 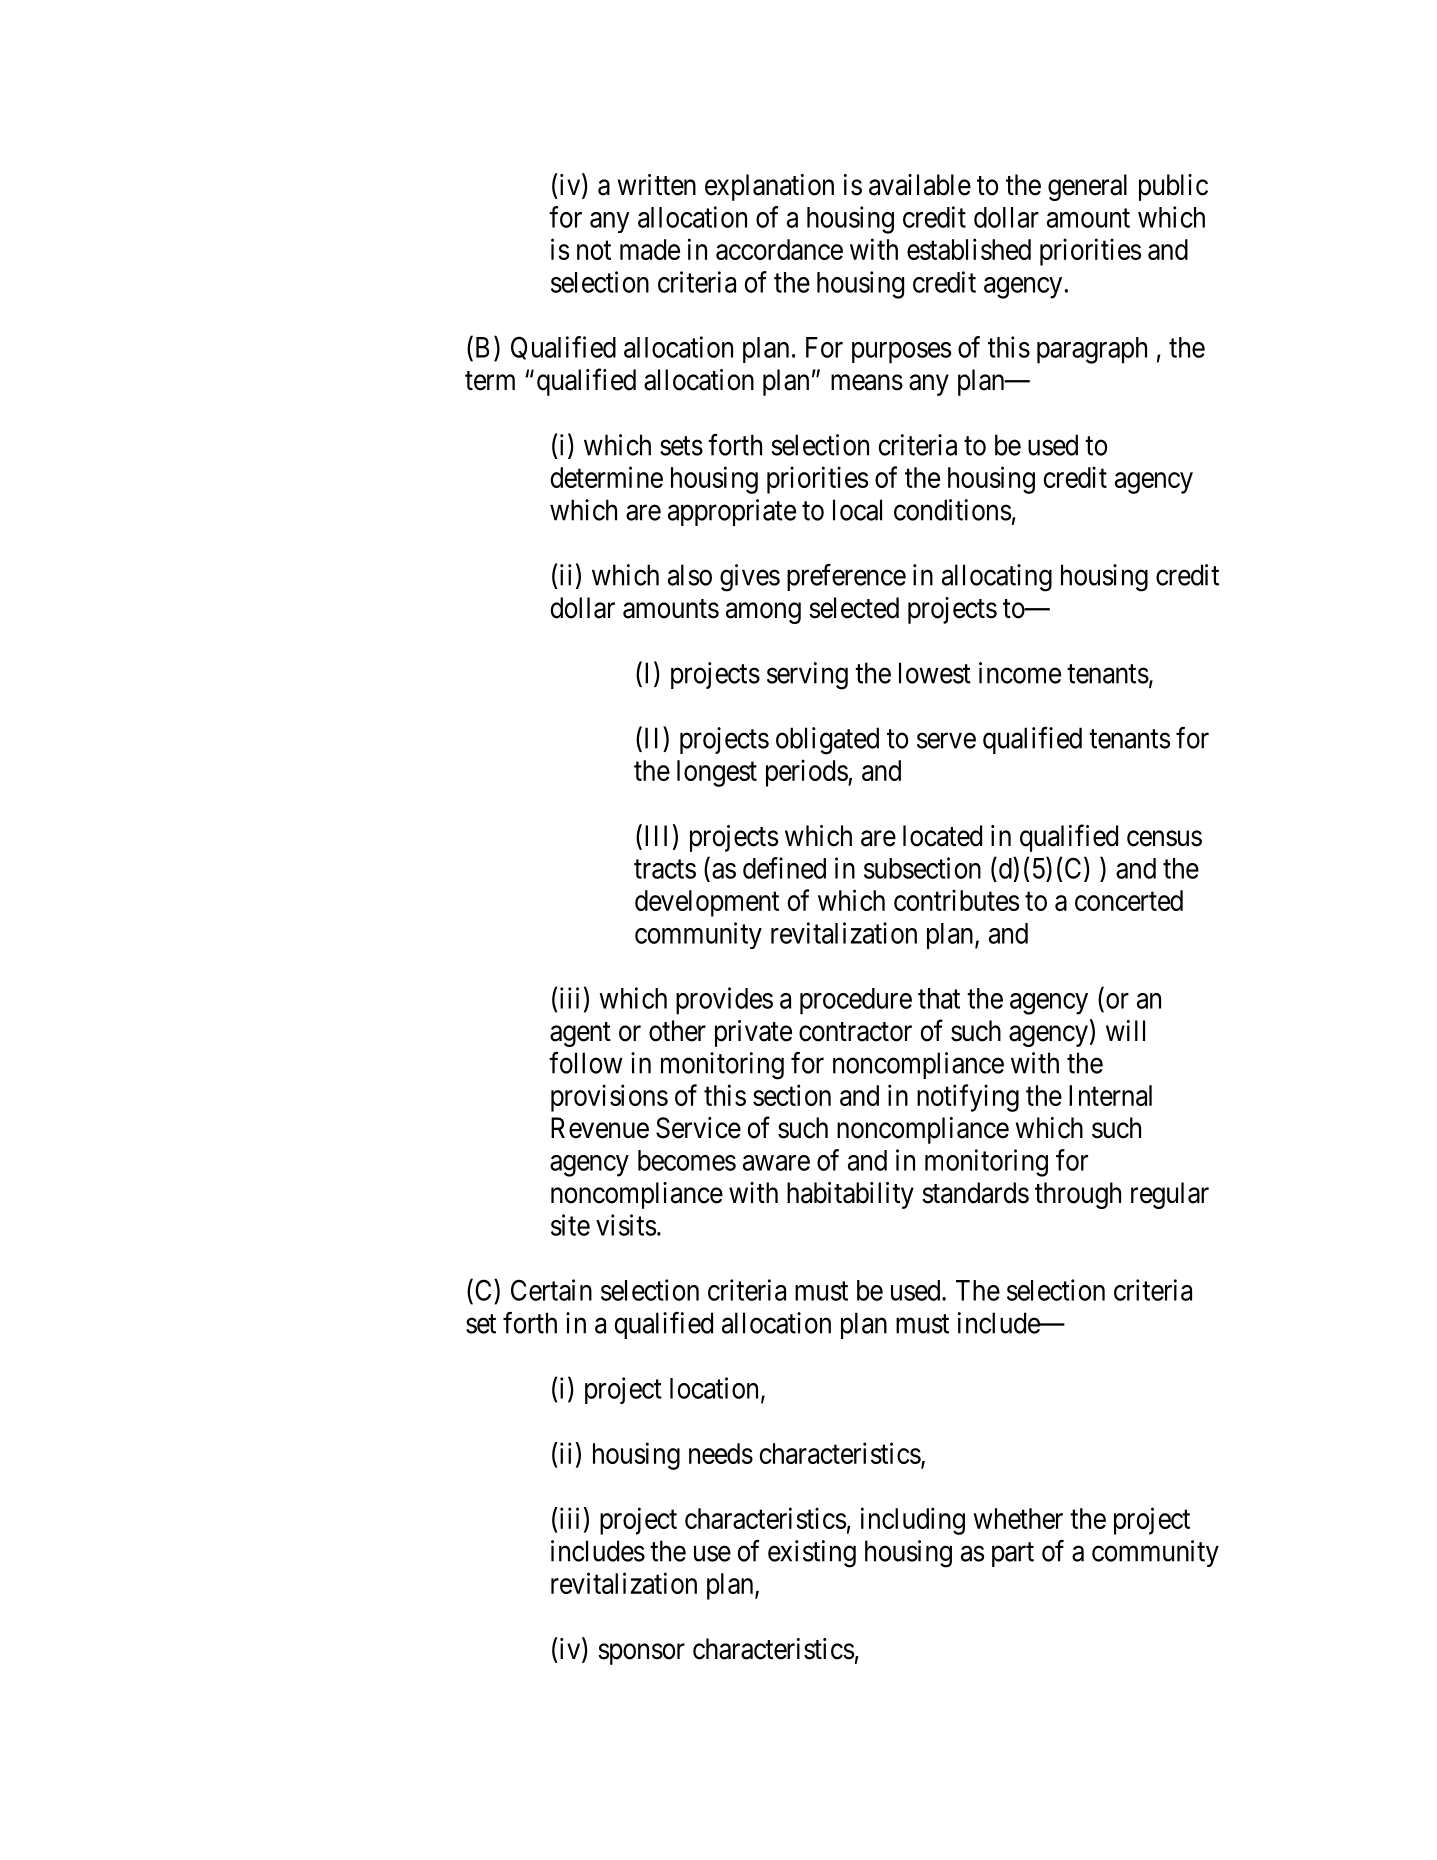 What do you see at coordinates (1078, 1195) in the page?
I see `through` at bounding box center [1078, 1195].
